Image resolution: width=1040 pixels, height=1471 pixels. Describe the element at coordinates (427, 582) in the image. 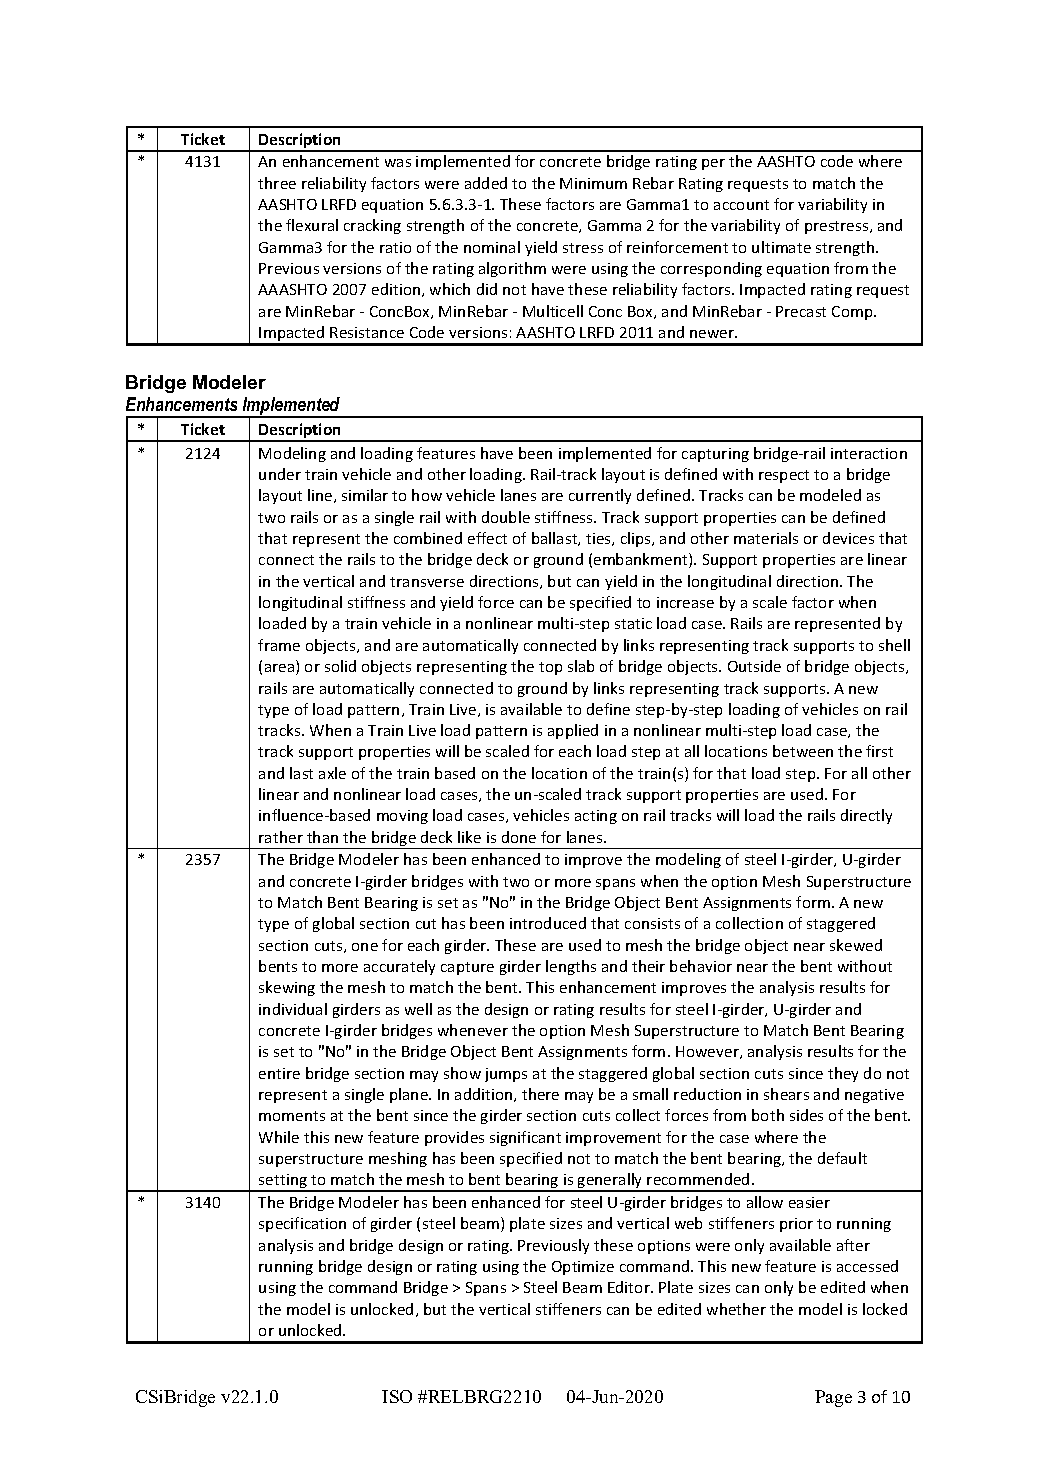

I see `transverse` at that location.
